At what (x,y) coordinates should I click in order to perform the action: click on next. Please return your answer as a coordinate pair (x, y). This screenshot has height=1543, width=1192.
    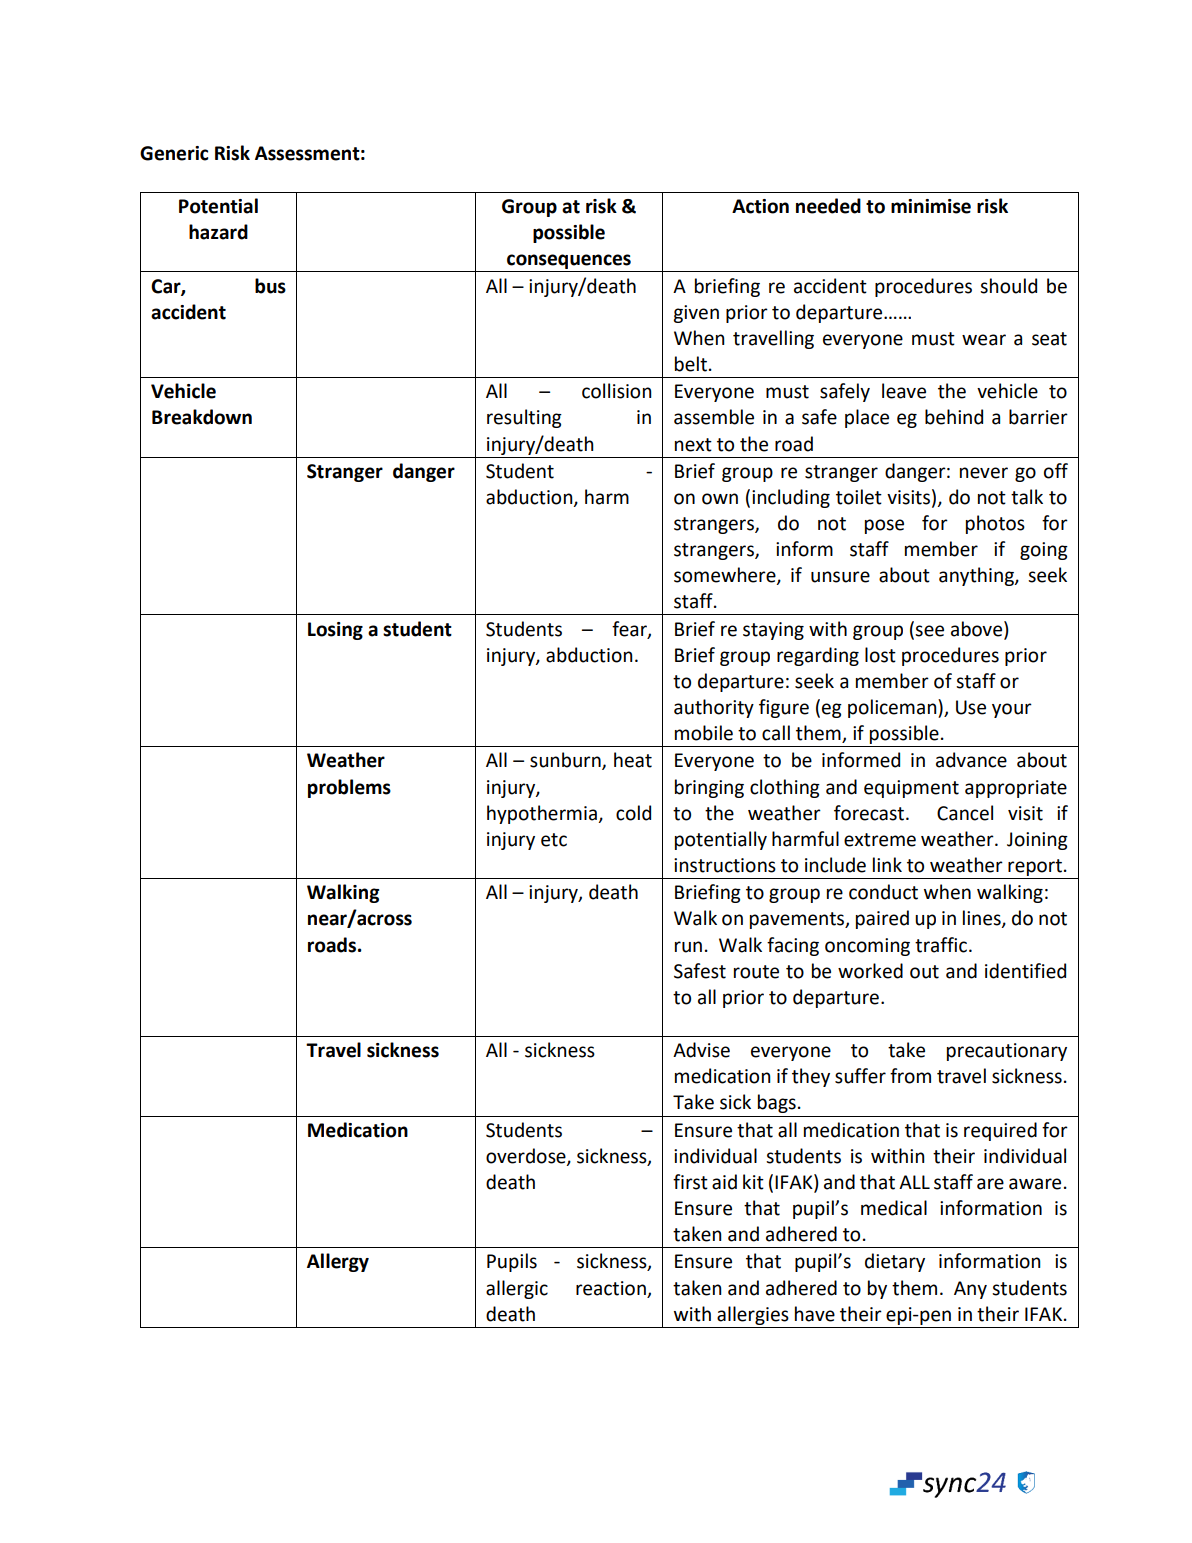
    Looking at the image, I should click on (693, 445).
